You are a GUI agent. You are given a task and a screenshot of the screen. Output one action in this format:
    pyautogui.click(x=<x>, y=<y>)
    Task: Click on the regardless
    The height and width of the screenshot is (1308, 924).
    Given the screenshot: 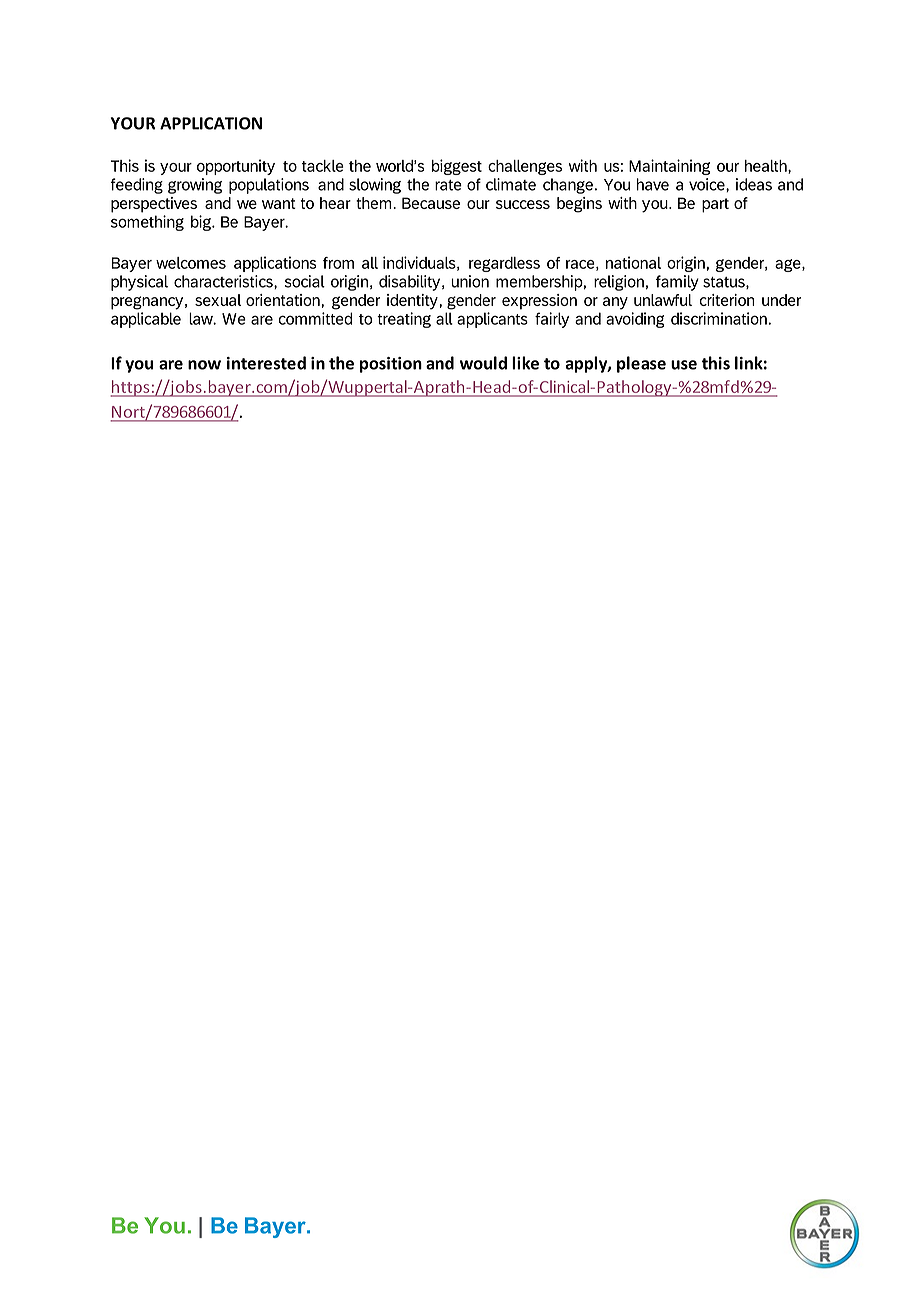 What is the action you would take?
    pyautogui.click(x=504, y=264)
